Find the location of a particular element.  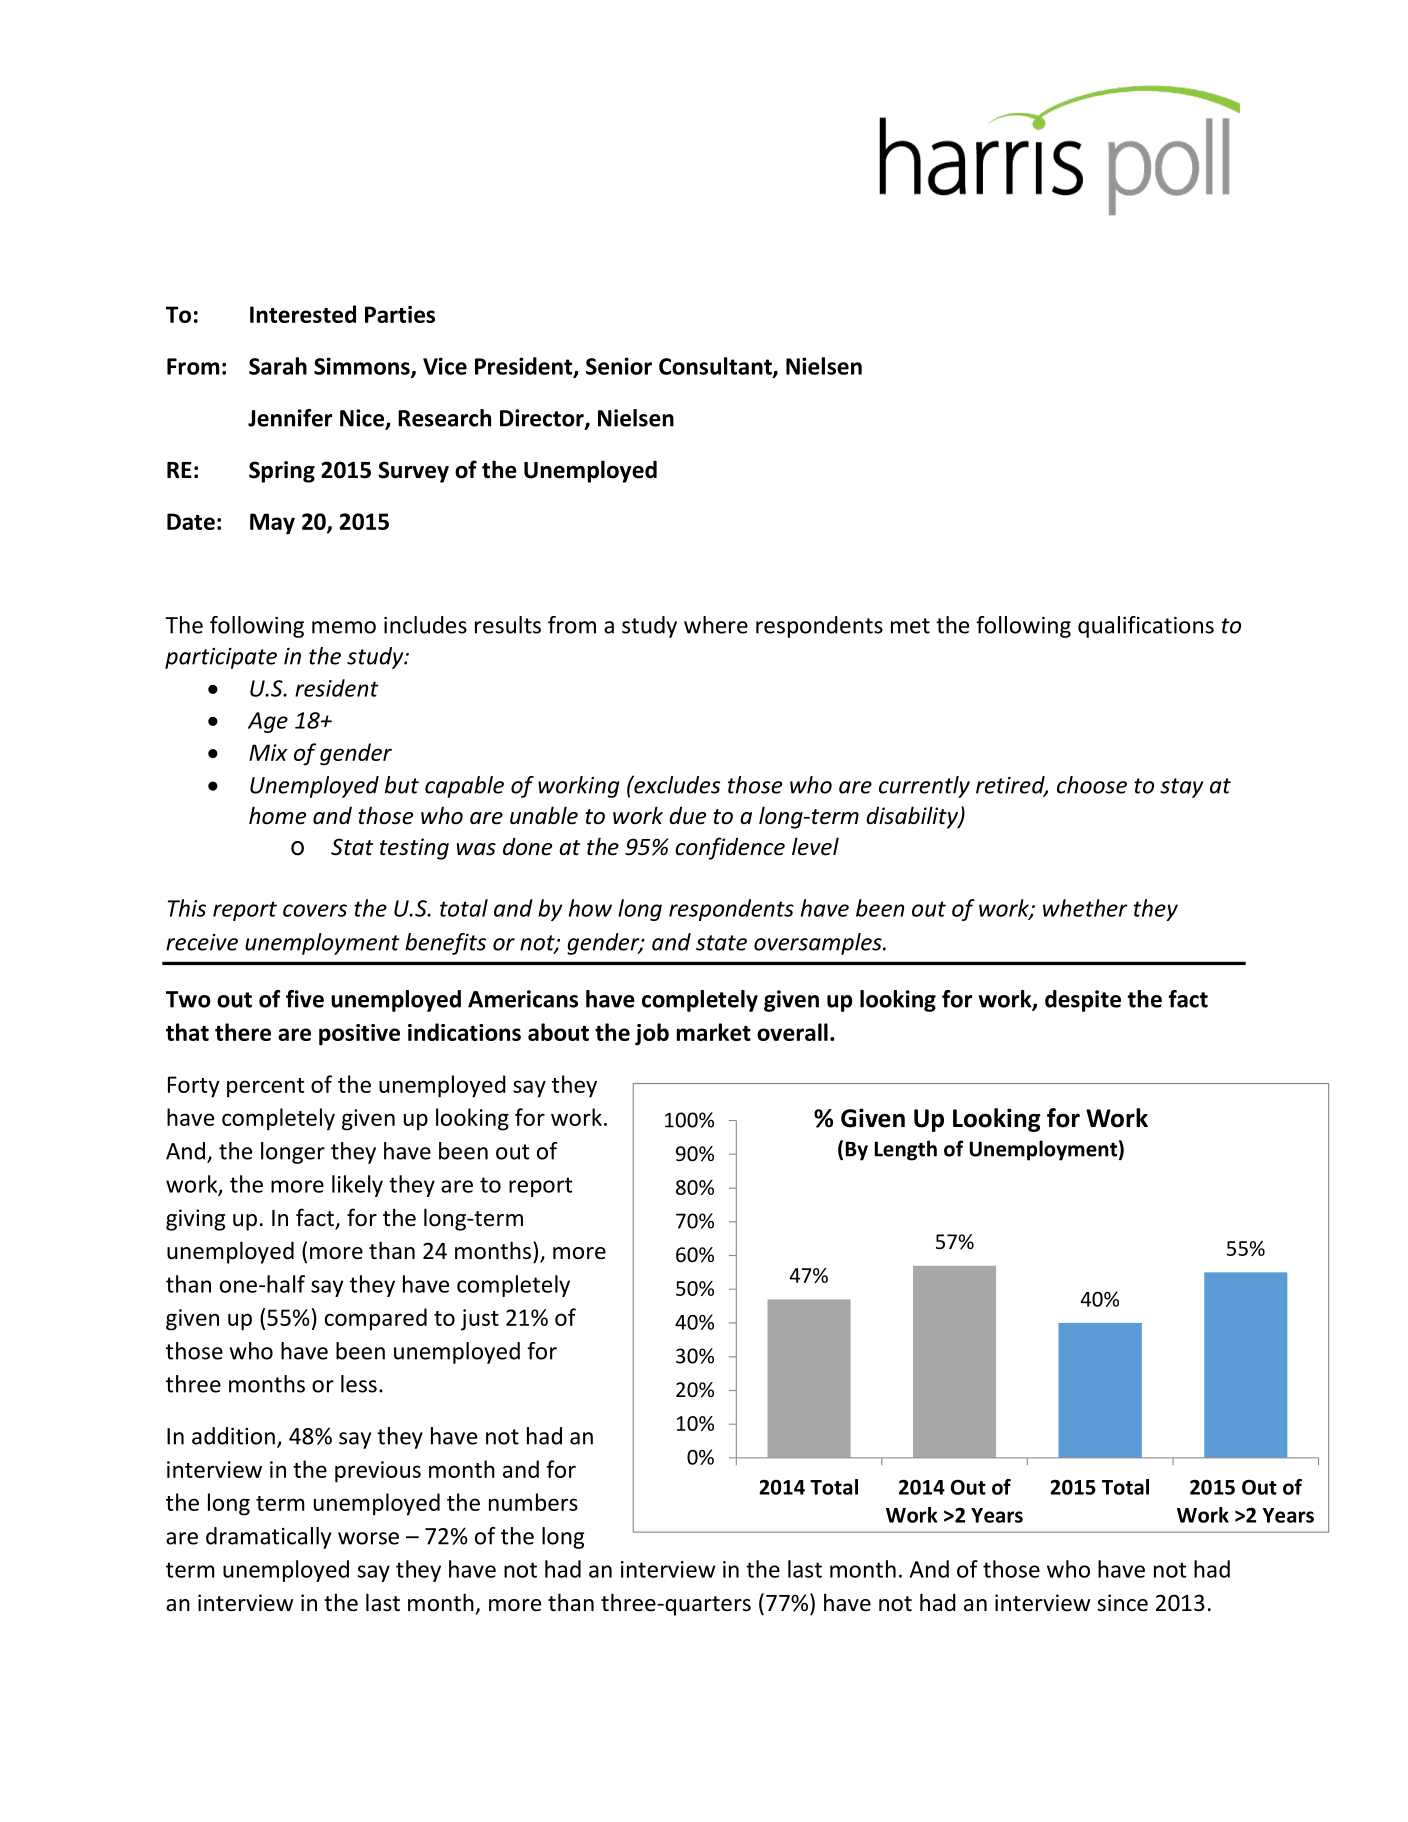

numbers is located at coordinates (533, 1502).
